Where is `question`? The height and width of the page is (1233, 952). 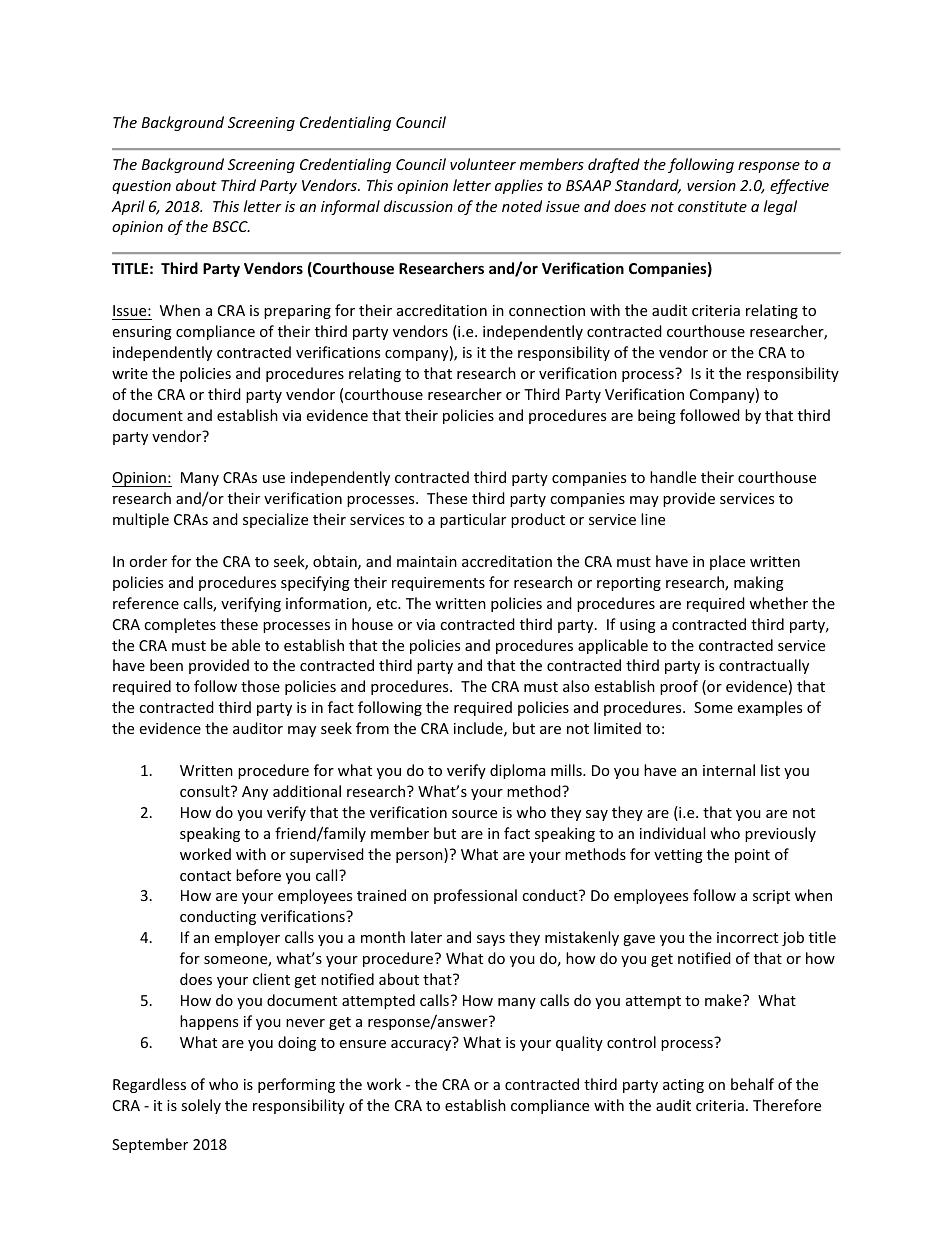 question is located at coordinates (141, 187).
